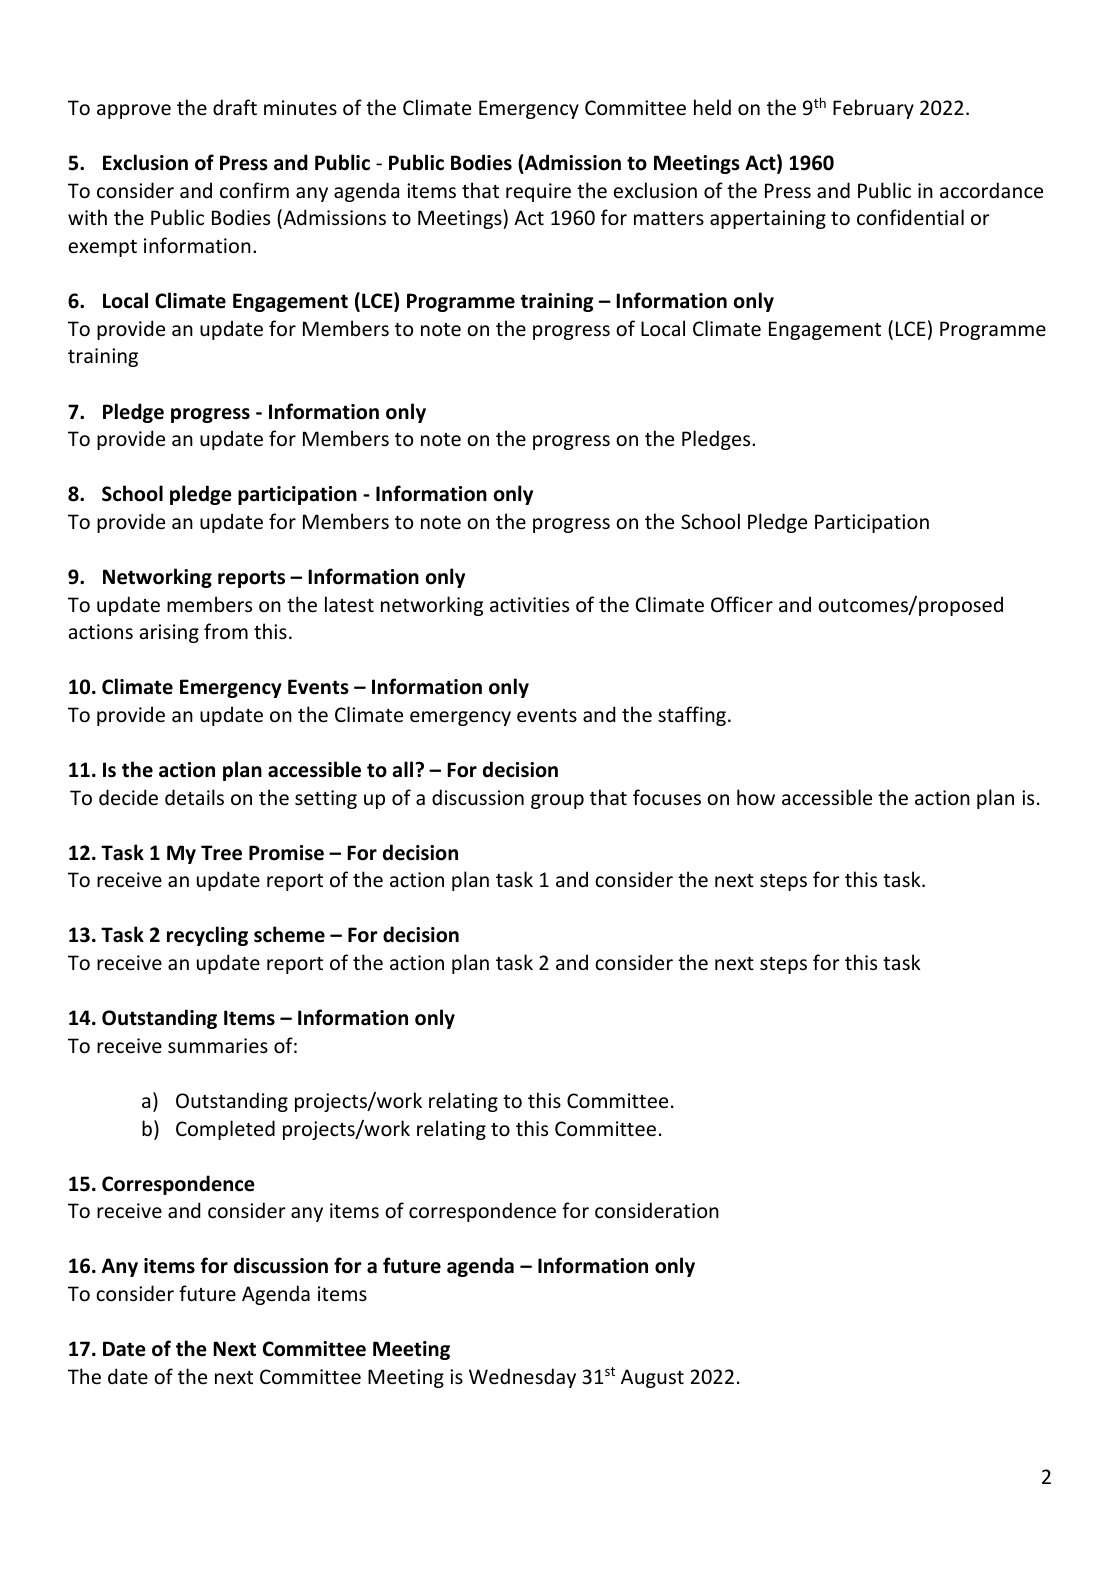 The height and width of the screenshot is (1585, 1120). I want to click on require, so click(538, 192).
